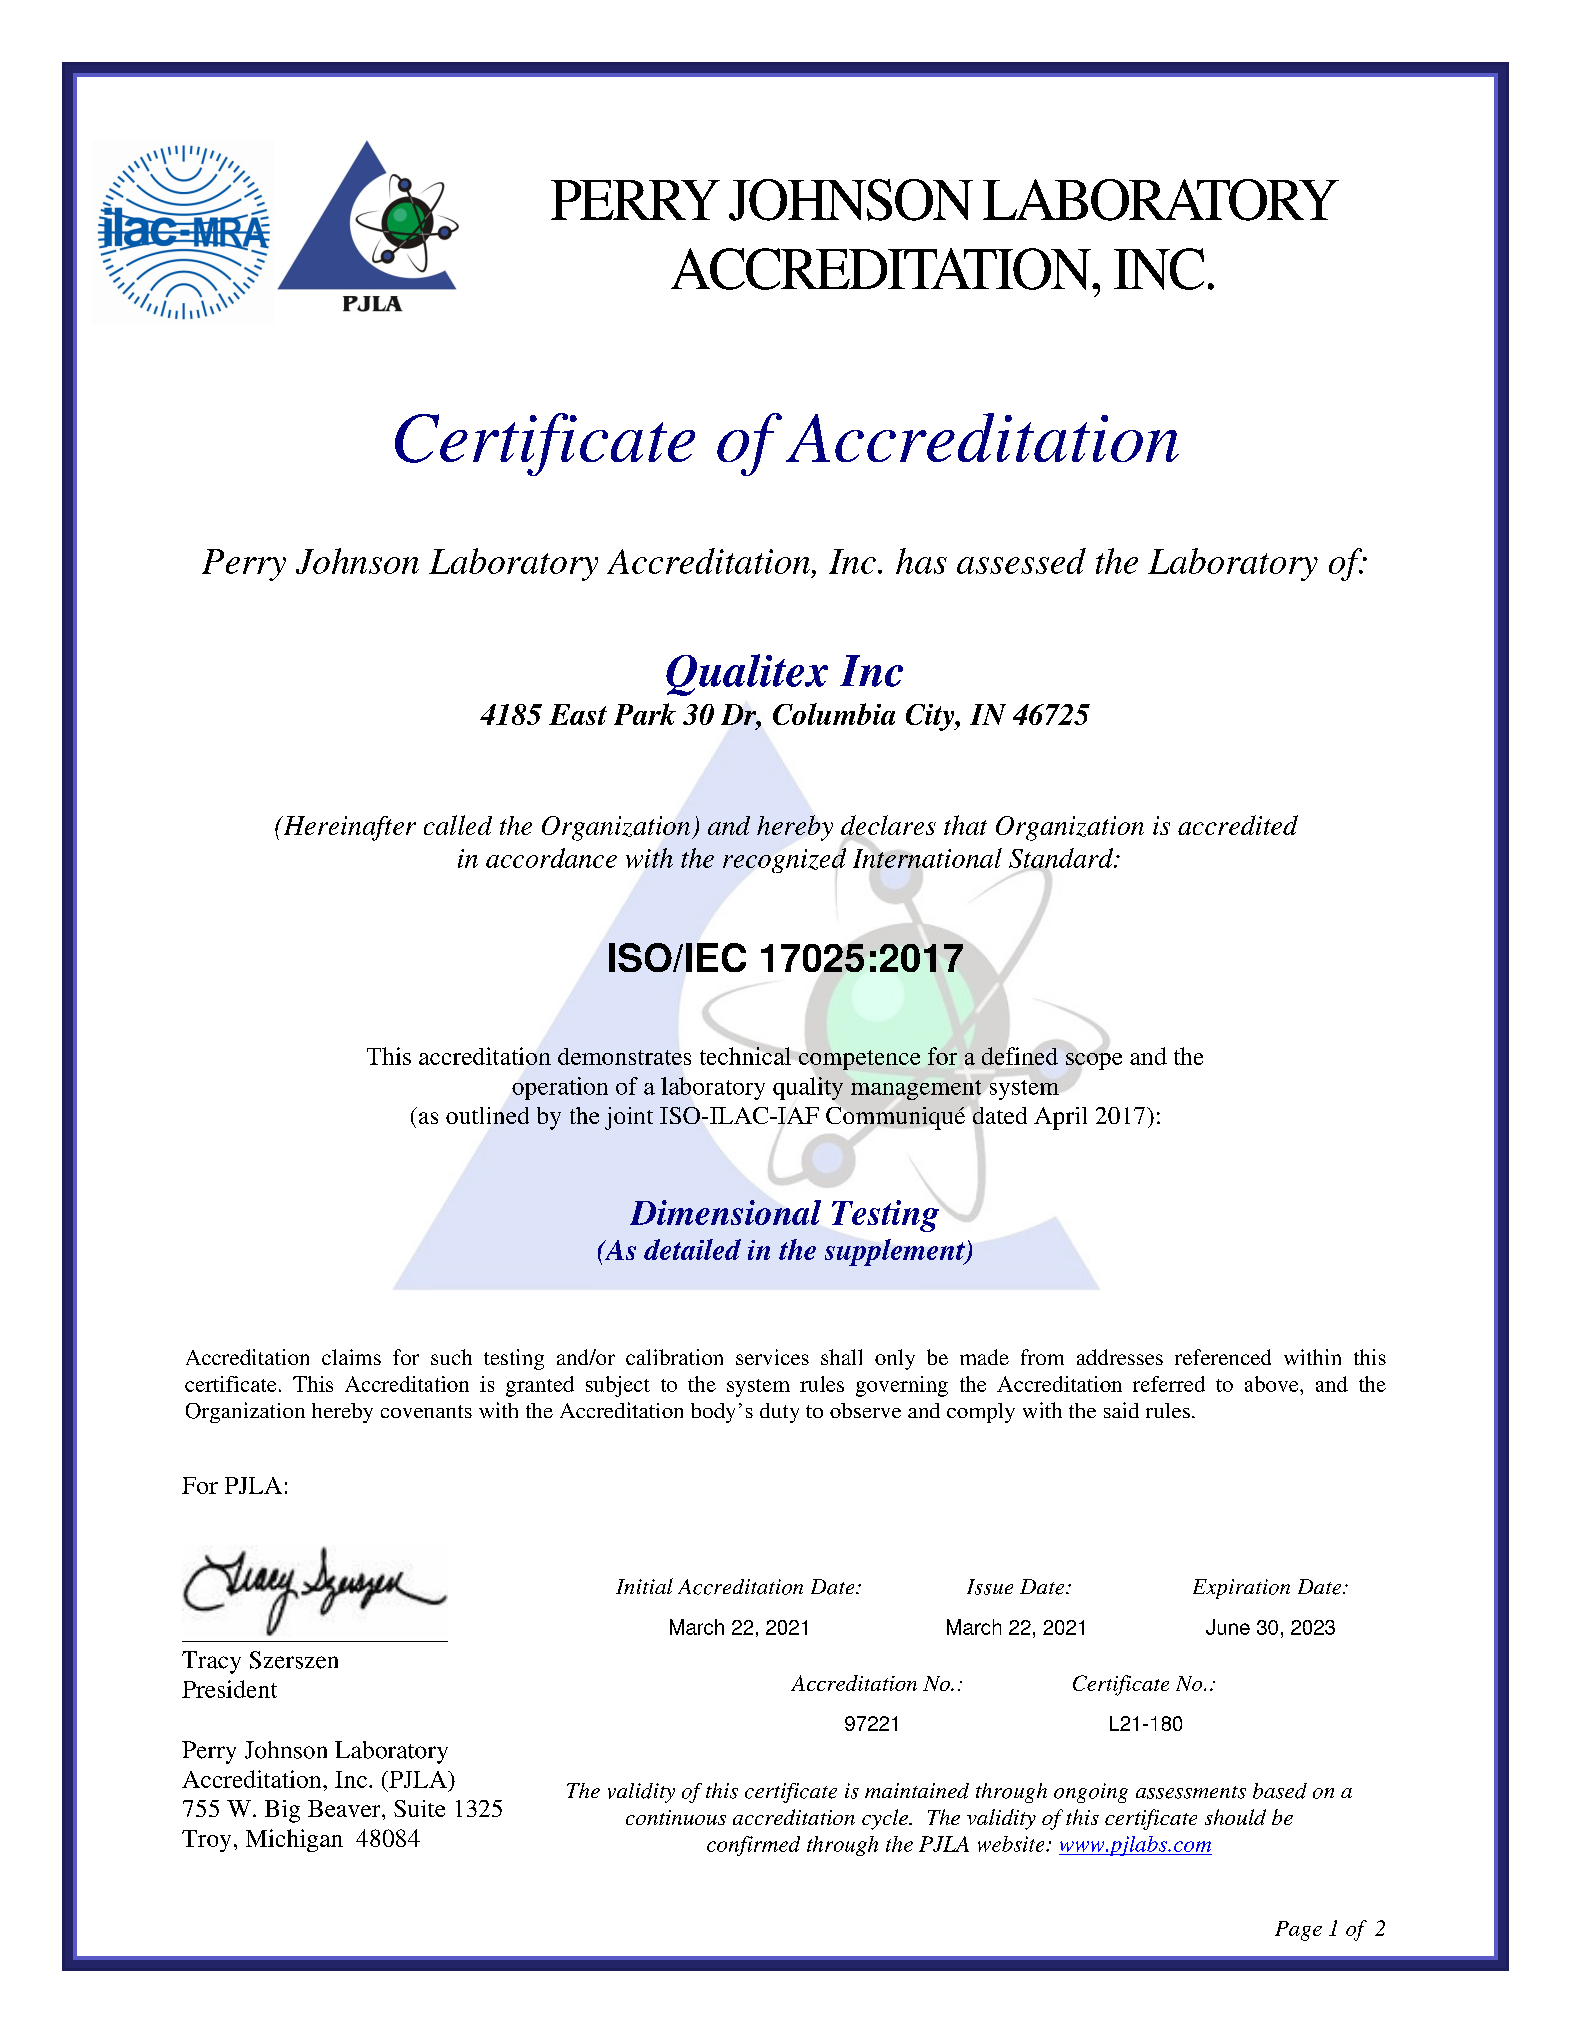 This screenshot has height=2033, width=1571. Describe the element at coordinates (487, 1115) in the screenshot. I see `outlined` at that location.
